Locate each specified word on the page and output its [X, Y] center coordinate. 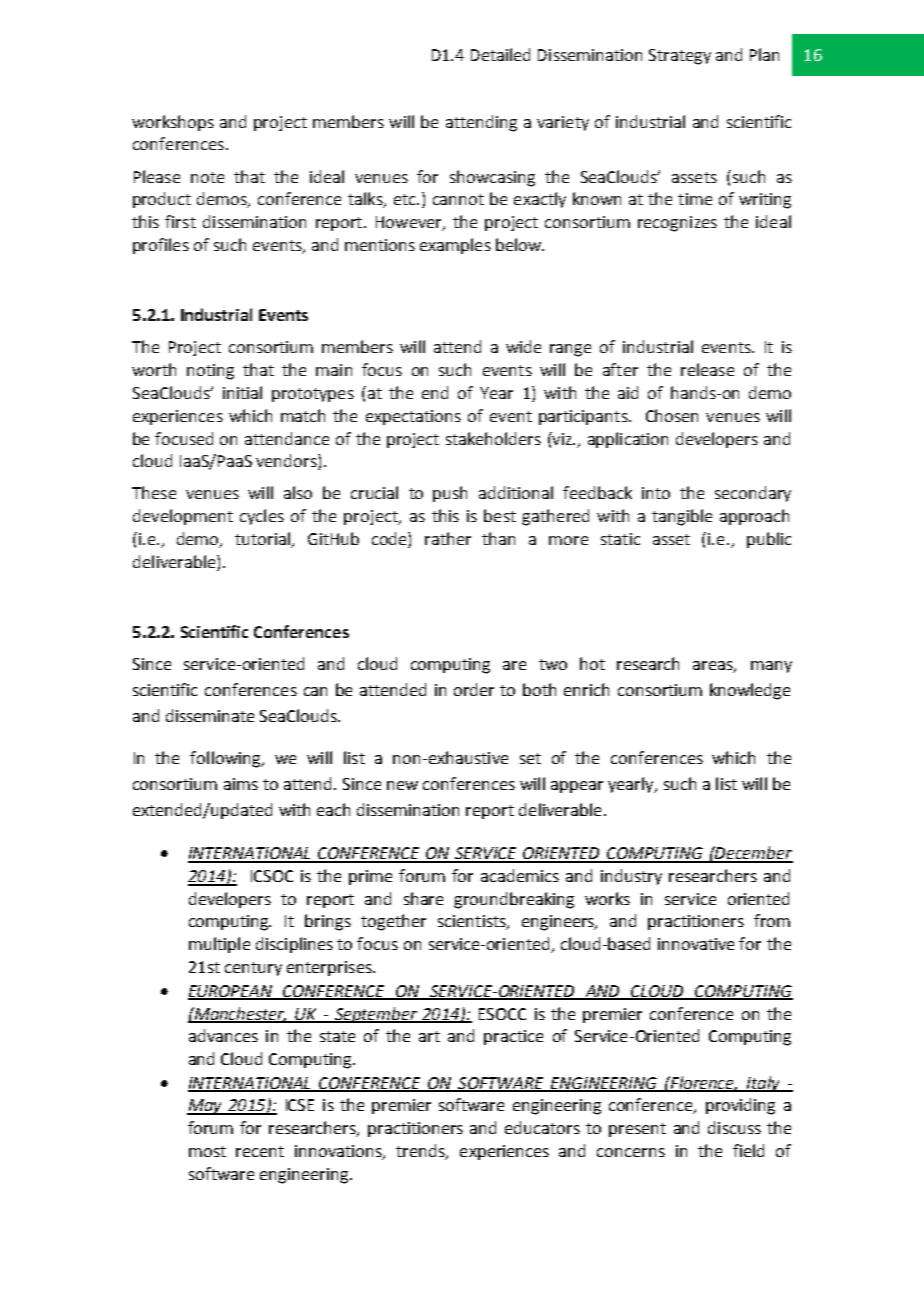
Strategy [680, 57]
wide [523, 346]
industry [631, 877]
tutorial [264, 539]
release [707, 369]
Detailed [500, 54]
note [207, 177]
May [205, 1107]
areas [714, 667]
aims [241, 784]
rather [448, 538]
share [423, 898]
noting [210, 372]
